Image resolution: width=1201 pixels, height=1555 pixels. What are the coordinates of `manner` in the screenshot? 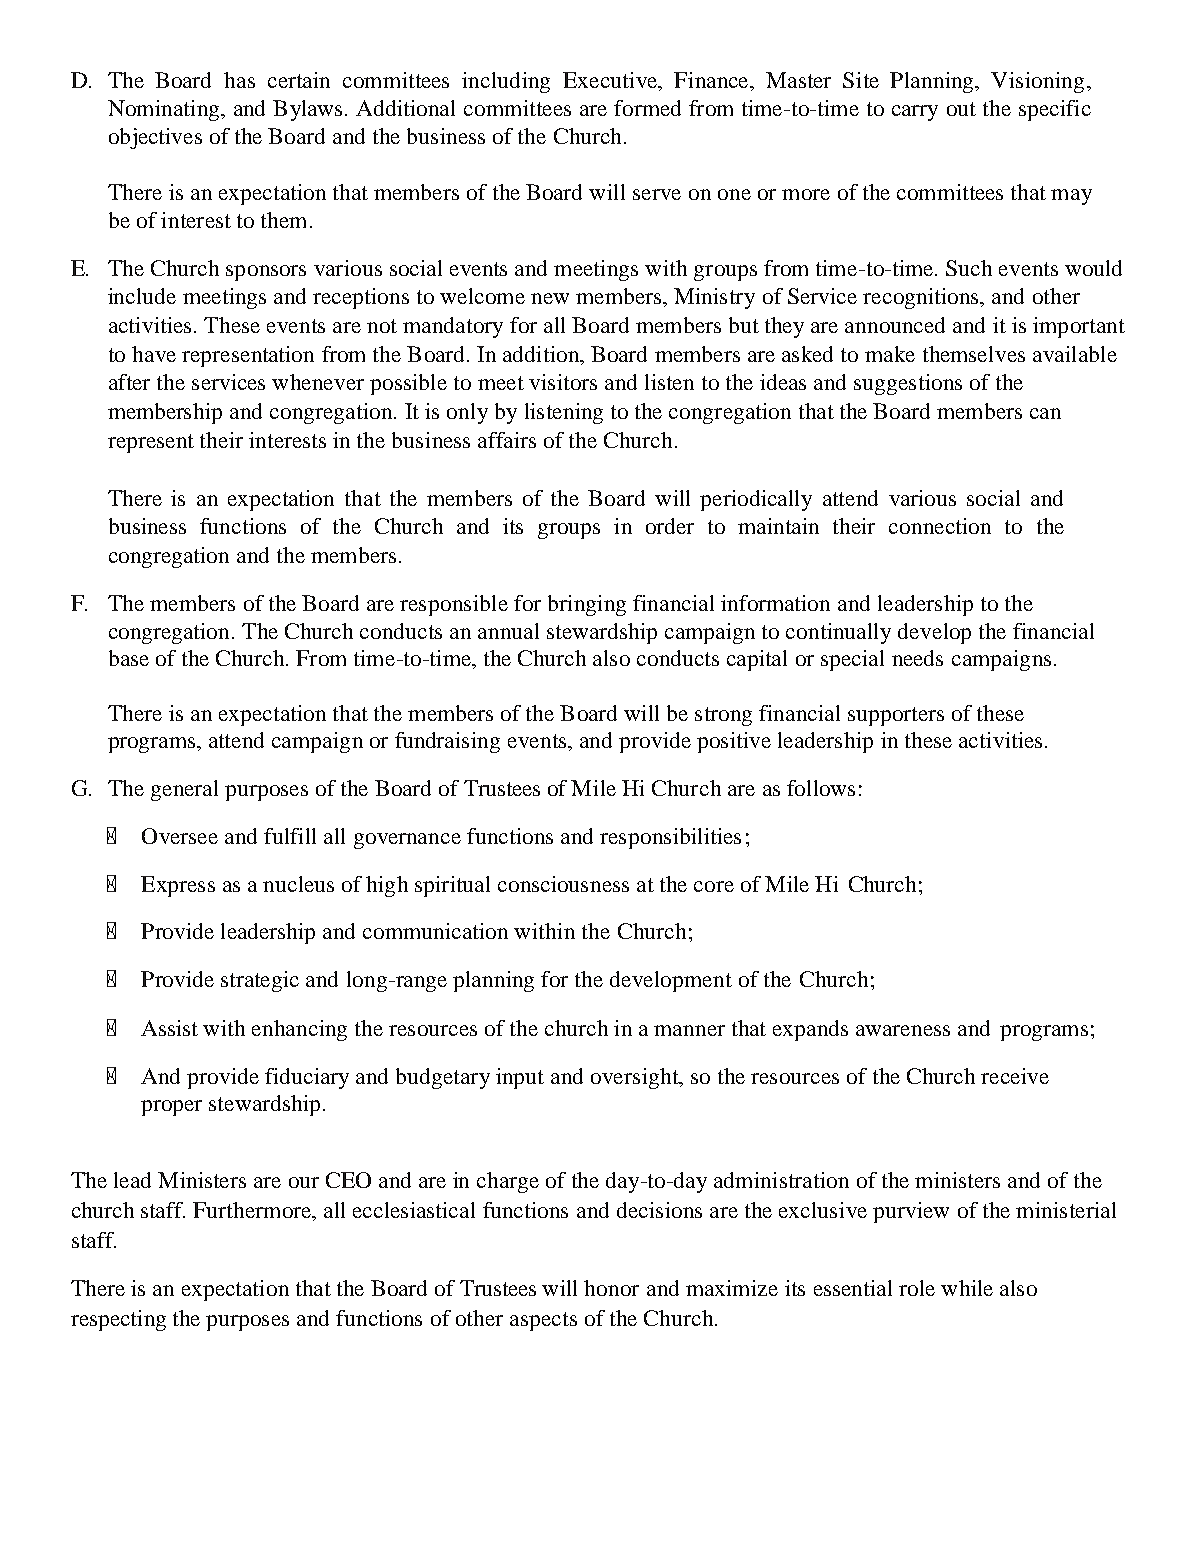 It's located at (689, 1030).
